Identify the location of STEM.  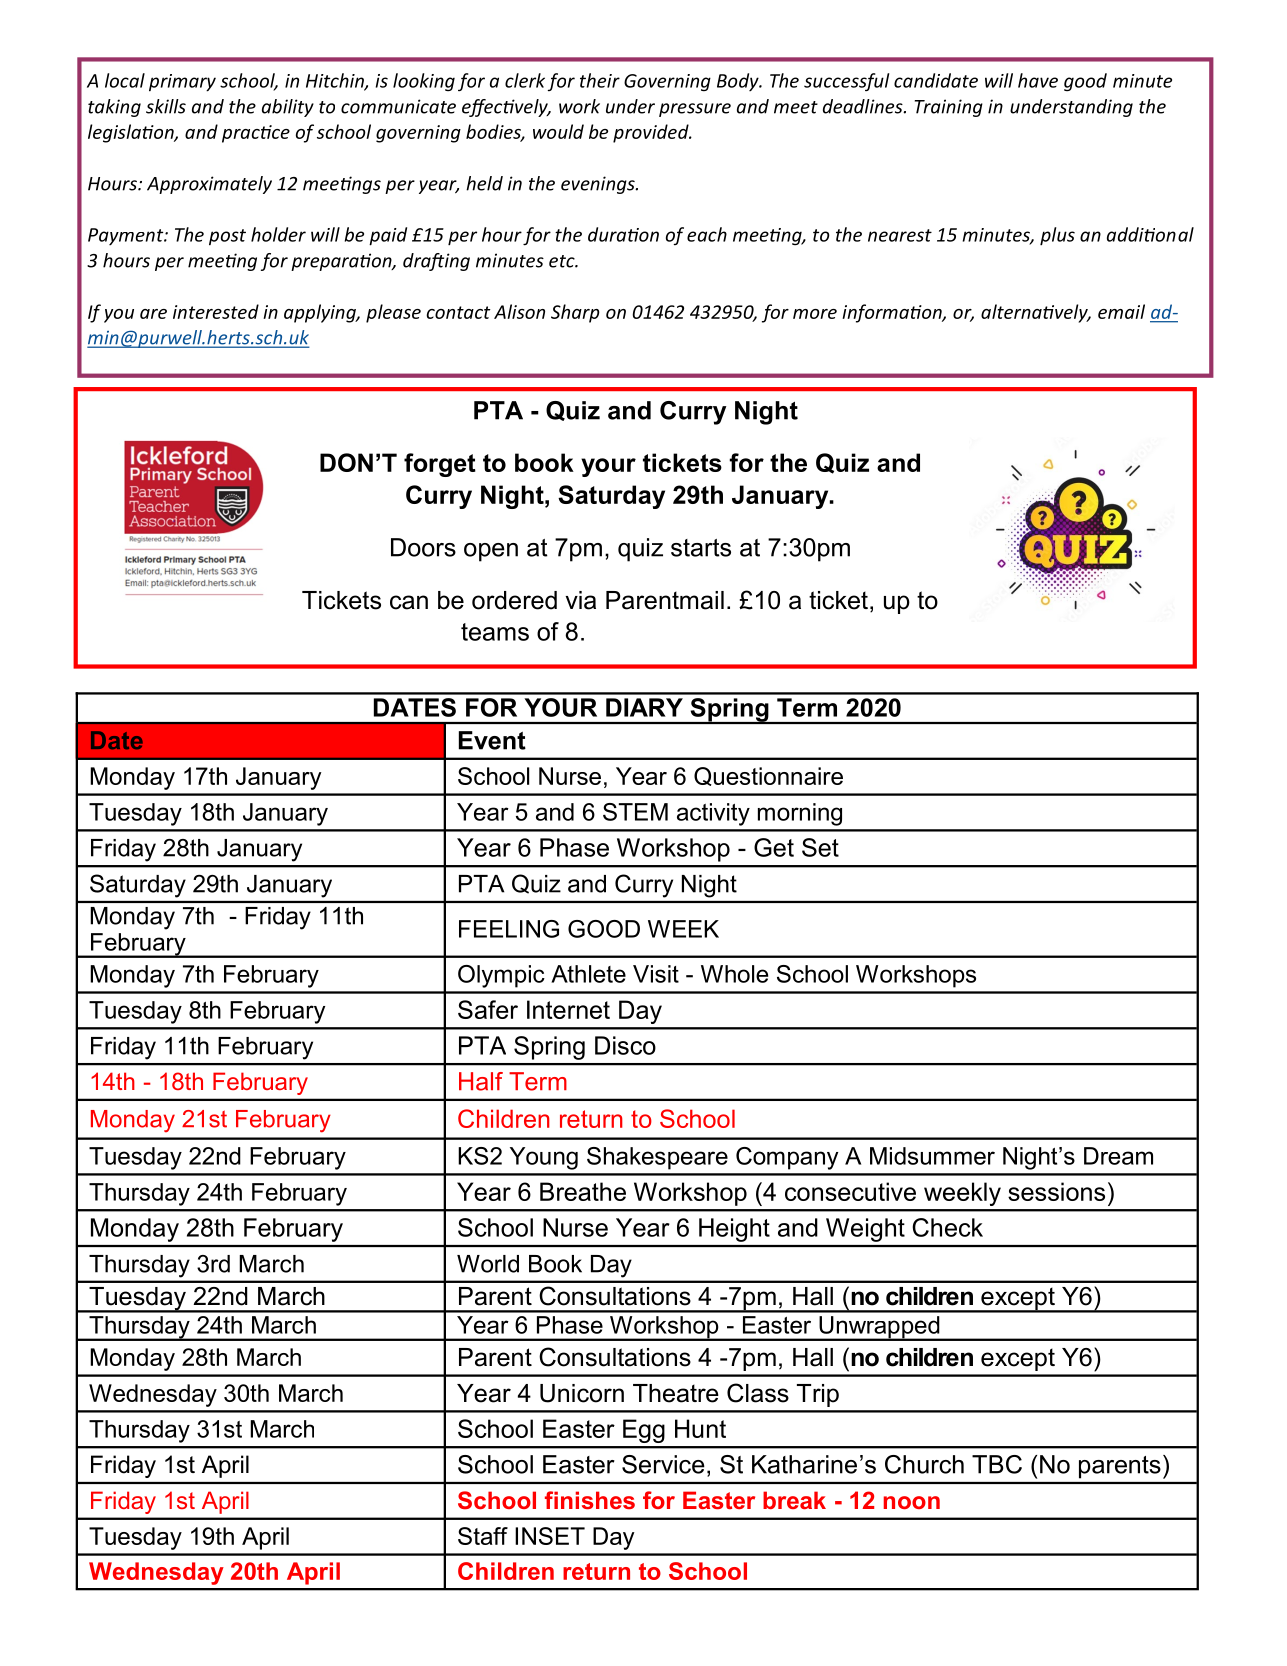
(635, 812).
